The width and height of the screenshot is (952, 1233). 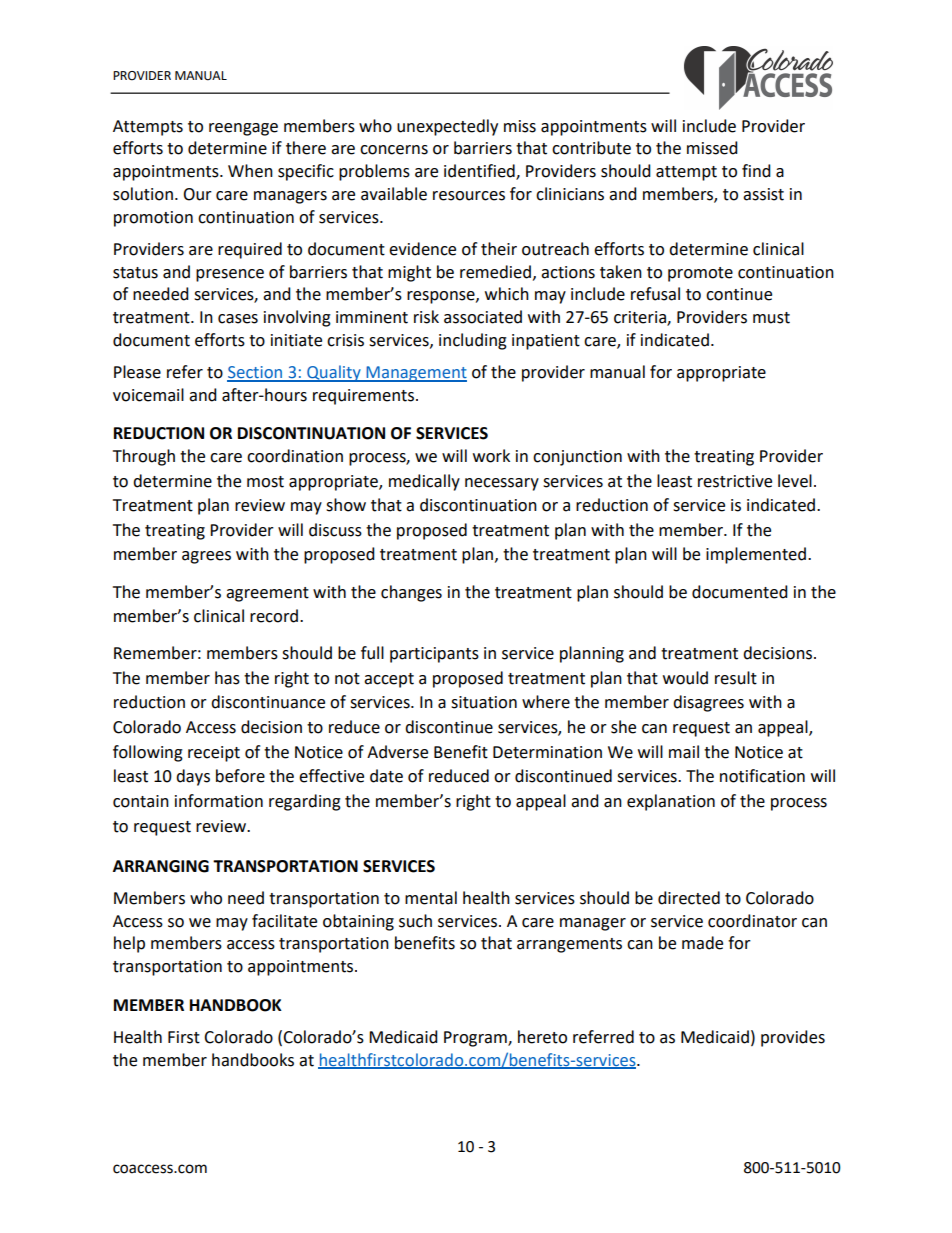 What do you see at coordinates (756, 171) in the screenshot?
I see `find` at bounding box center [756, 171].
